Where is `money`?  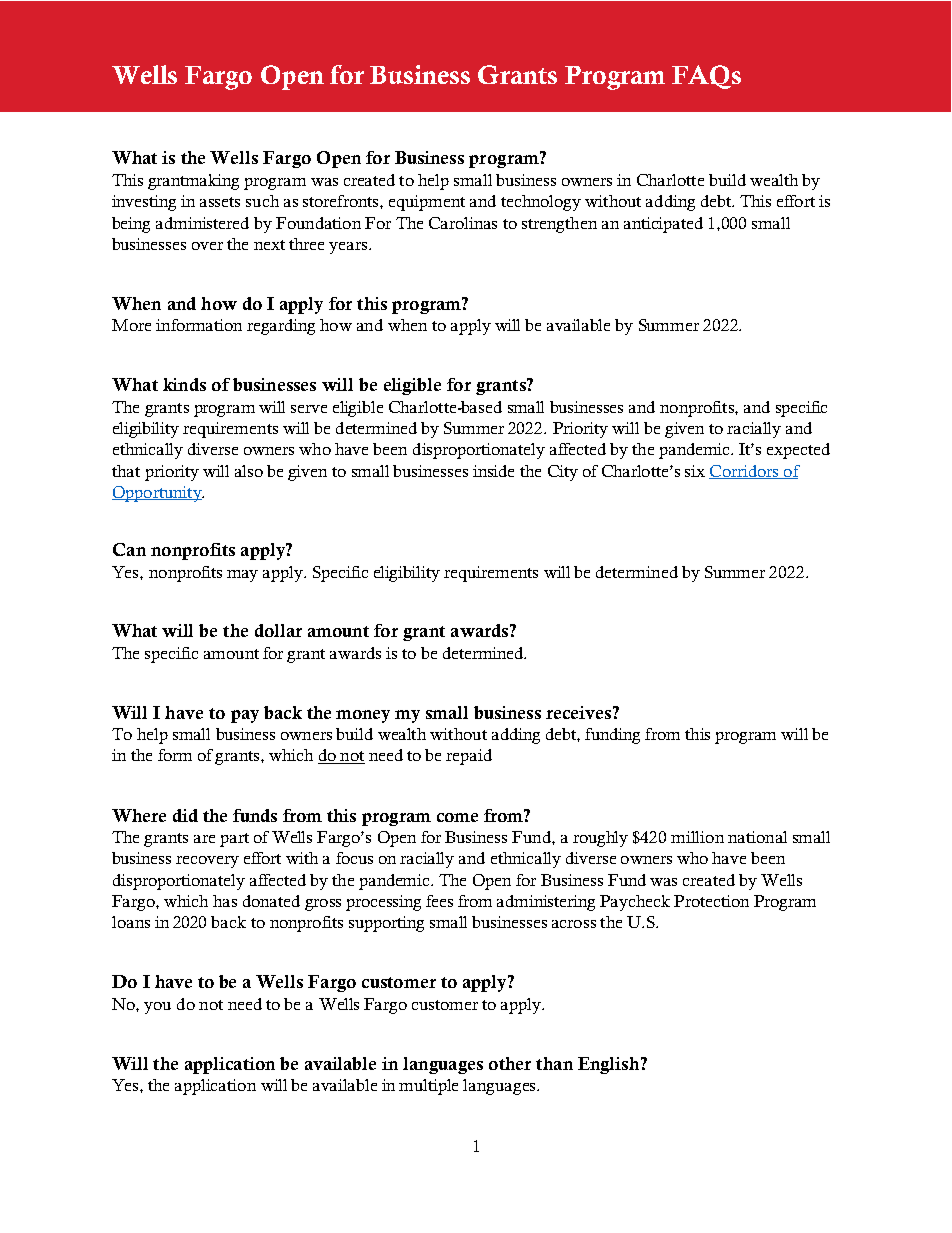
money is located at coordinates (363, 716).
